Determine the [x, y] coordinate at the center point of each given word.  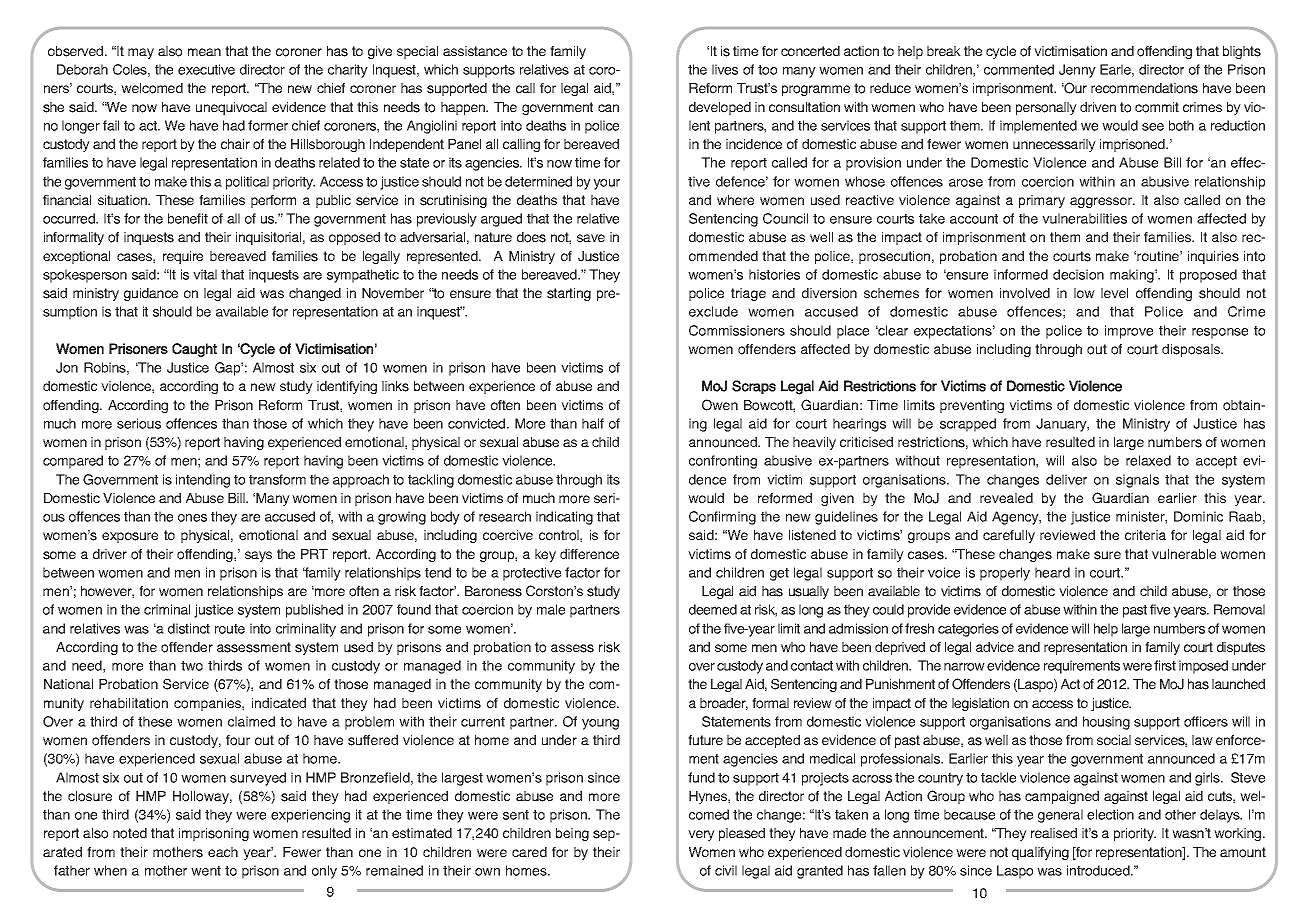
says [258, 556]
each [223, 852]
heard [1052, 572]
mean [204, 52]
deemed [713, 609]
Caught [194, 350]
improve [1129, 332]
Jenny [1077, 71]
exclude [713, 311]
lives [725, 69]
